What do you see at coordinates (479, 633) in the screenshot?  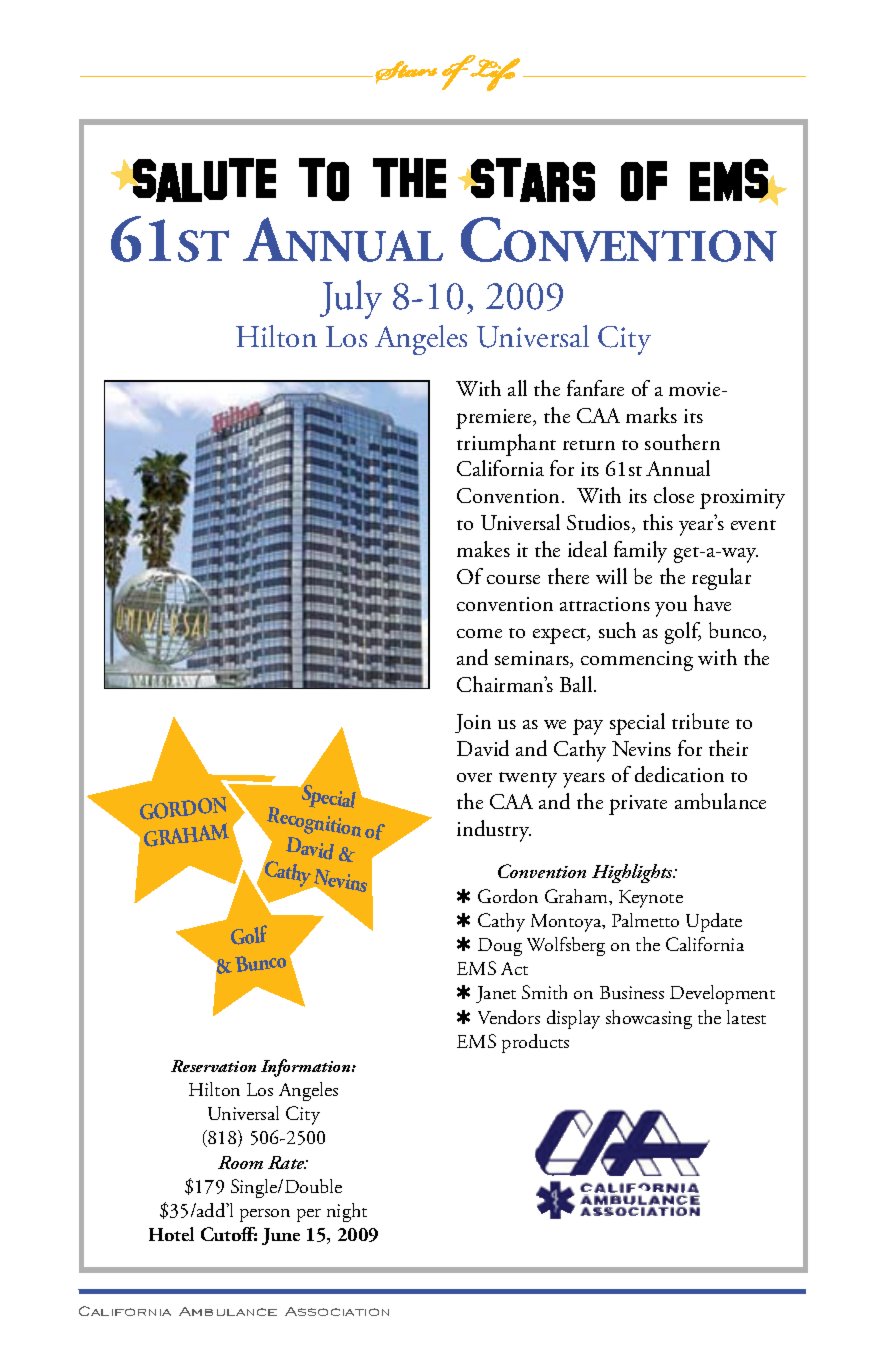 I see `come` at bounding box center [479, 633].
